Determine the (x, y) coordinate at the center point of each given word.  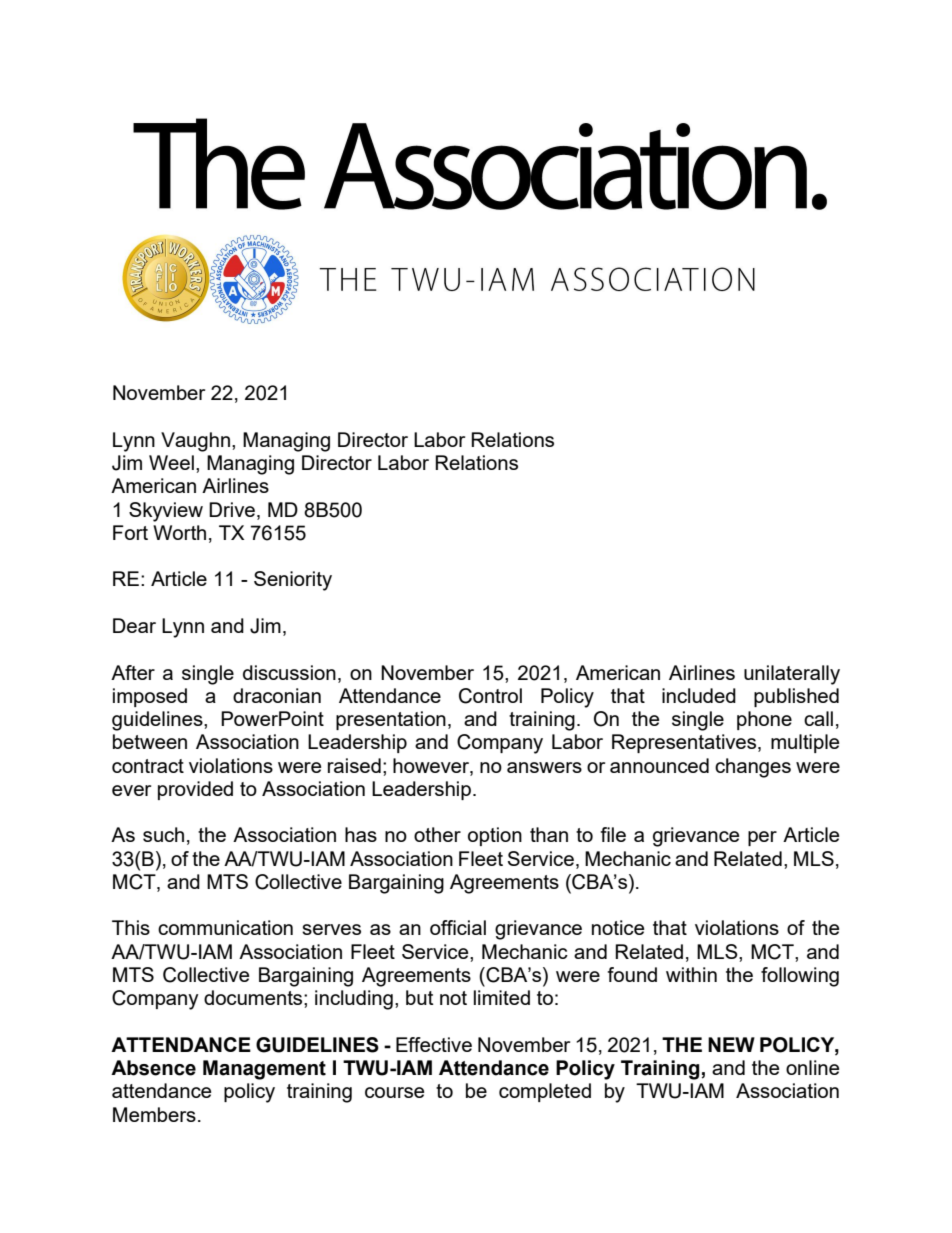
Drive (233, 509)
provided (195, 790)
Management (264, 1070)
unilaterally (792, 675)
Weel (171, 462)
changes (753, 768)
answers (544, 767)
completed (545, 1092)
